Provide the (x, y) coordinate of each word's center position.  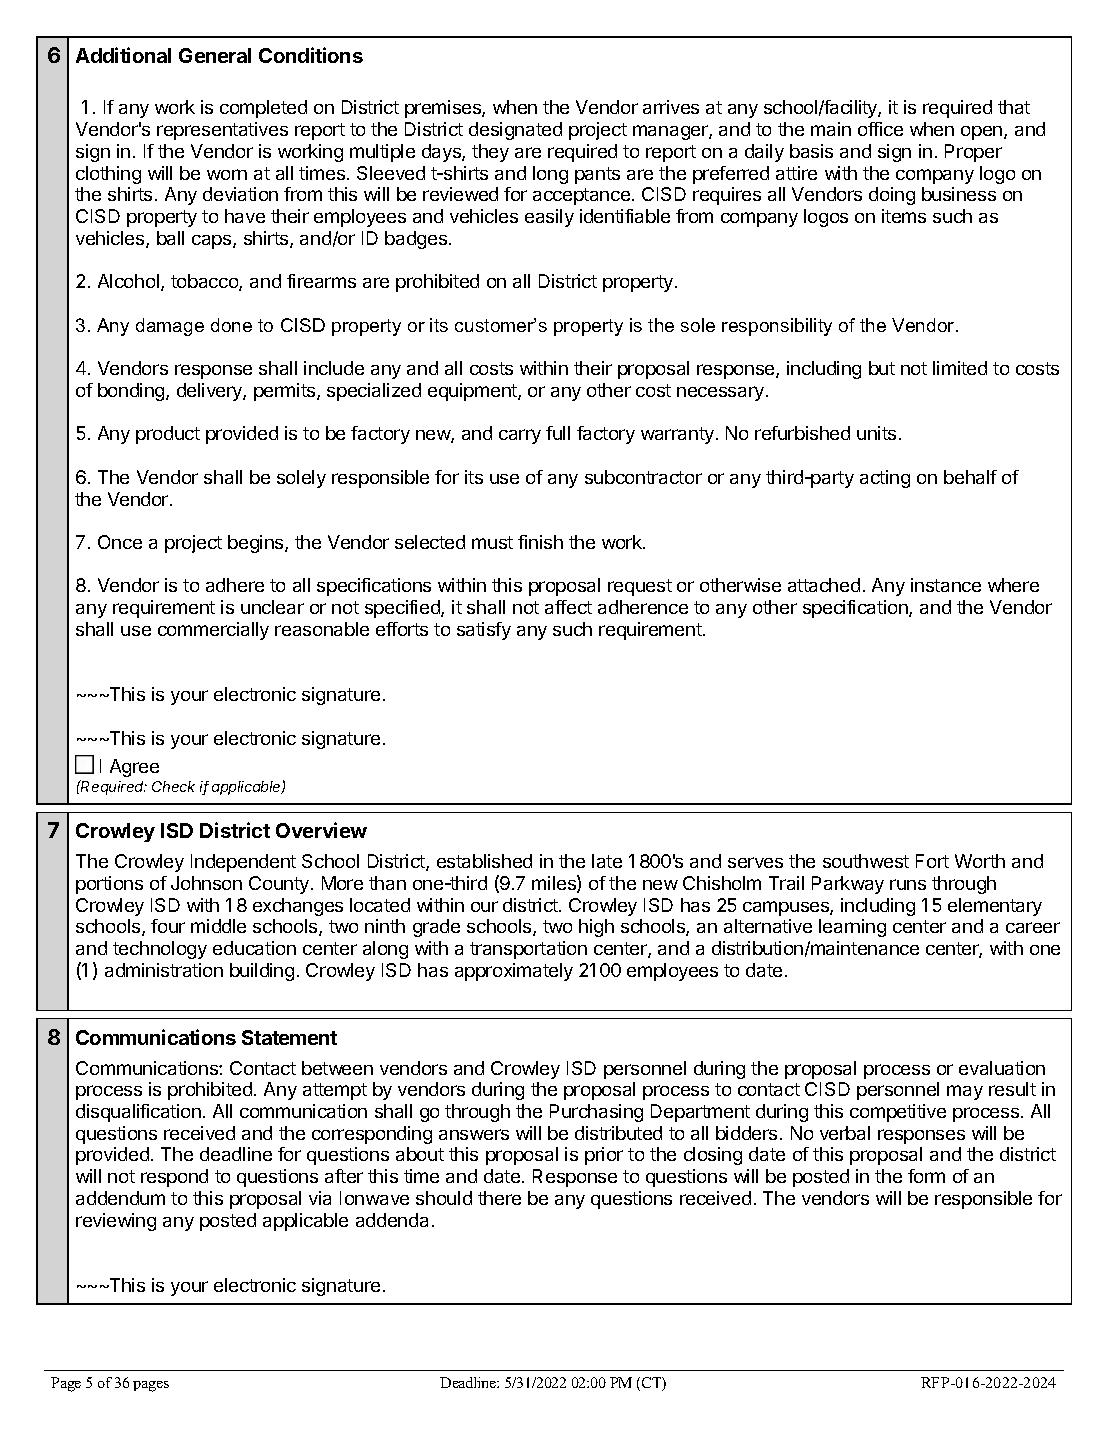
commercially (213, 631)
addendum (120, 1198)
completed (263, 109)
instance (946, 585)
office (880, 129)
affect (568, 607)
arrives (671, 107)
